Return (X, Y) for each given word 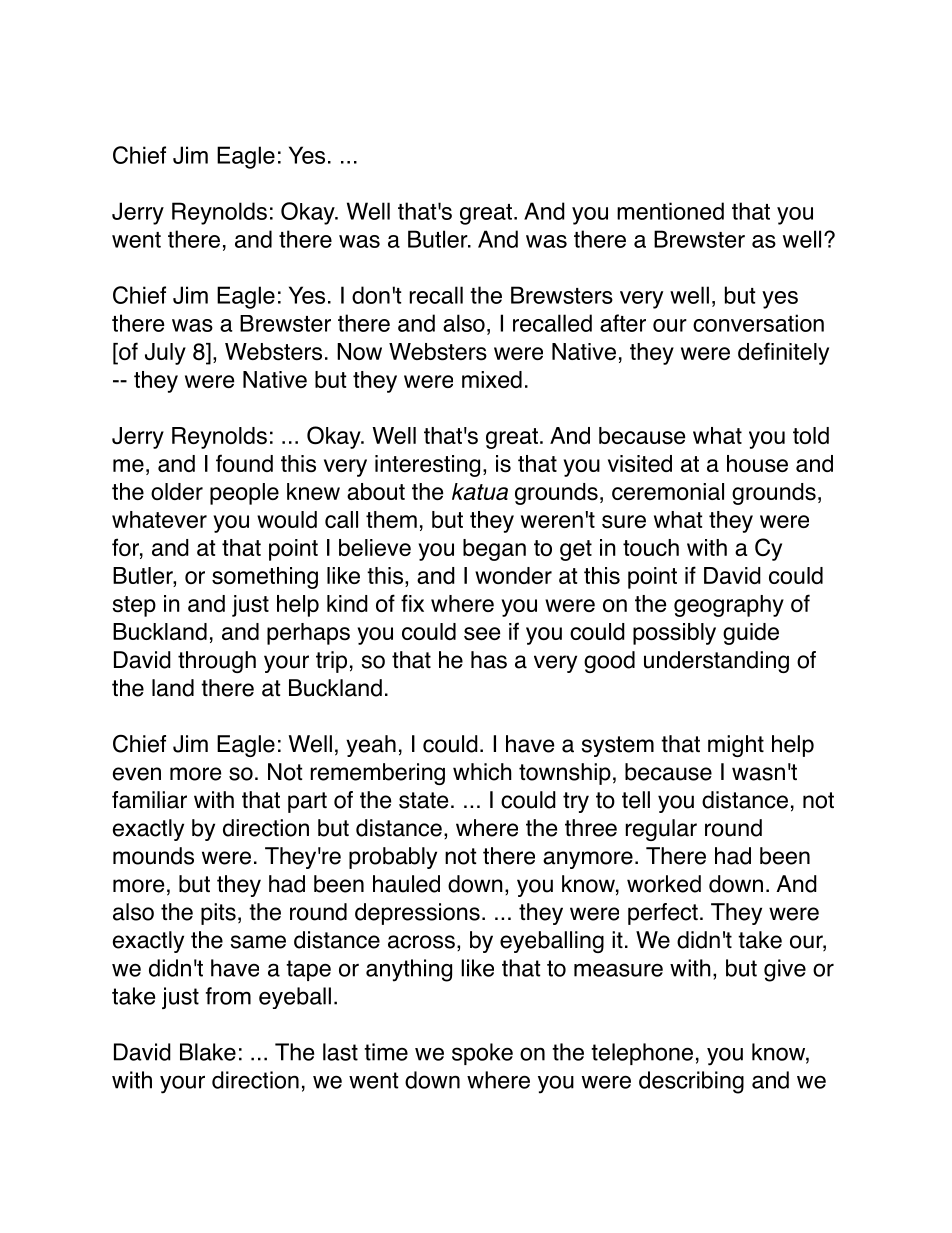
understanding (716, 662)
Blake (208, 1052)
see (482, 634)
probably (393, 858)
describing (691, 1082)
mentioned (670, 211)
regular (661, 830)
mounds (153, 856)
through (217, 662)
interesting (427, 466)
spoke (482, 1054)
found (244, 463)
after (623, 323)
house (757, 464)
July (165, 354)
